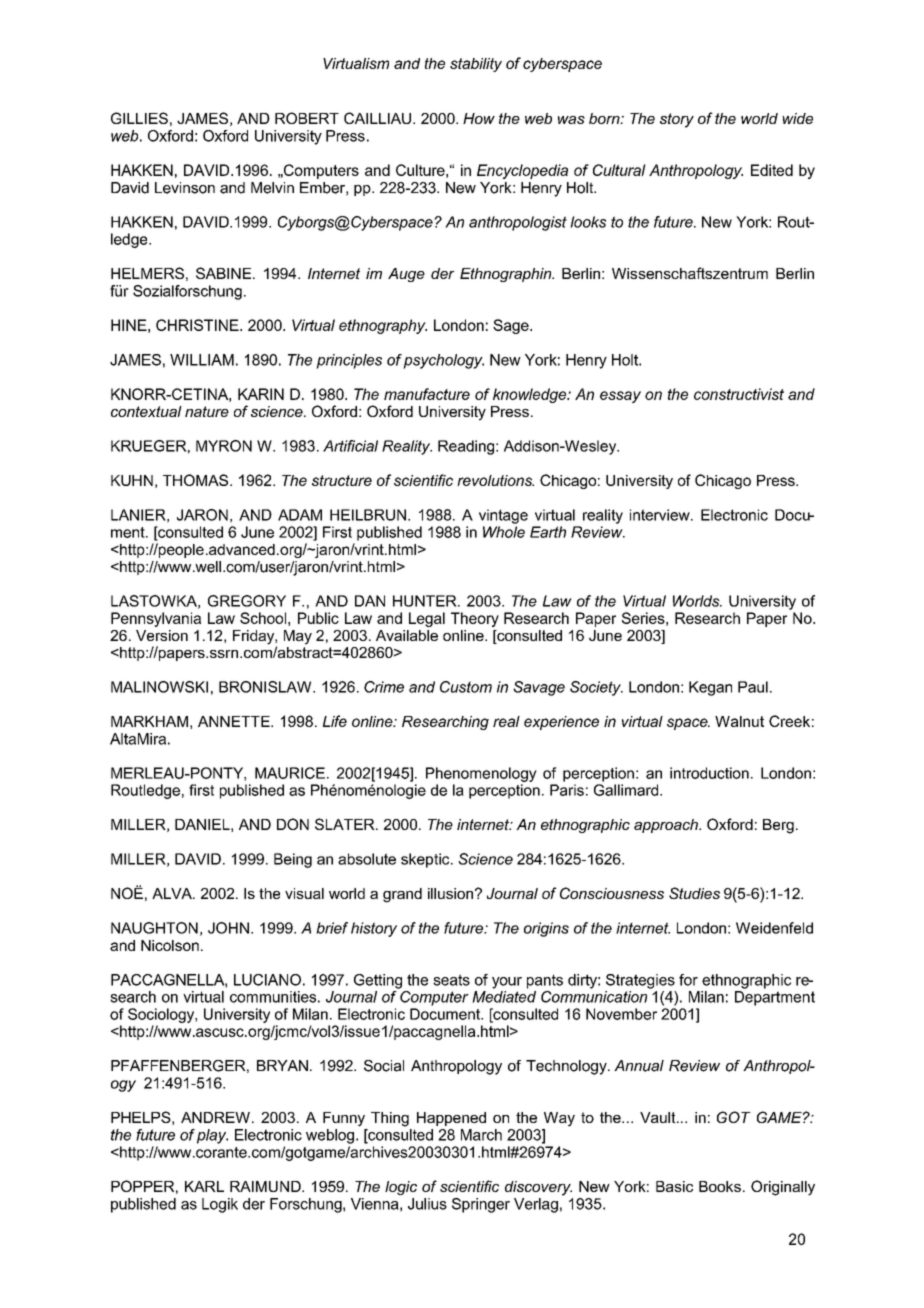  Describe the element at coordinates (720, 1186) in the screenshot. I see `Books` at that location.
